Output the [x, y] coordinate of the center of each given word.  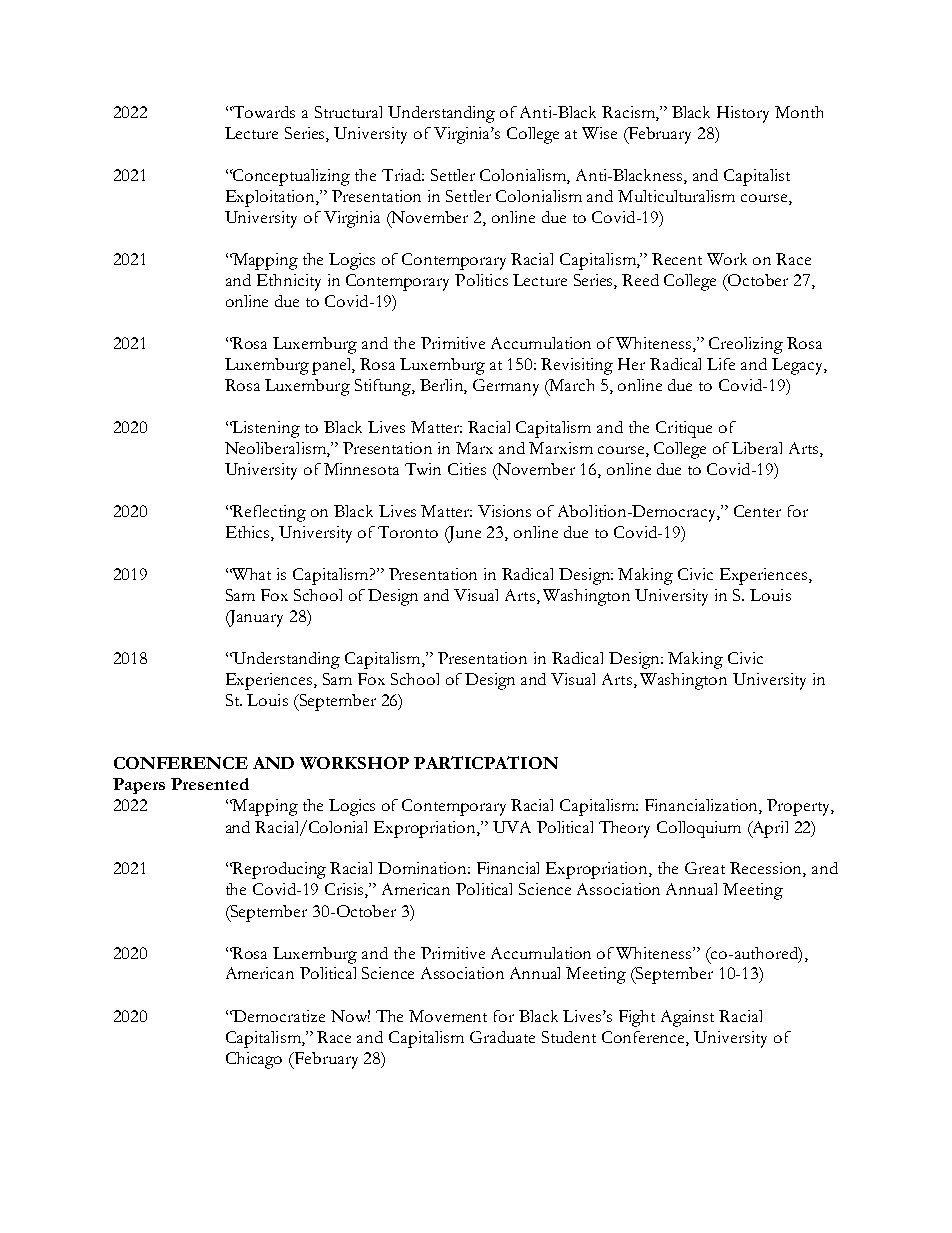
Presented [210, 784]
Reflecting [268, 513]
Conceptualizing [291, 177]
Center [757, 511]
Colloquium [699, 829]
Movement [448, 1016]
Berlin [442, 386]
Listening [265, 429]
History [743, 114]
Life [721, 364]
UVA [512, 827]
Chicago [254, 1060]
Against [687, 1018]
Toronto [408, 532]
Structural [348, 112]
